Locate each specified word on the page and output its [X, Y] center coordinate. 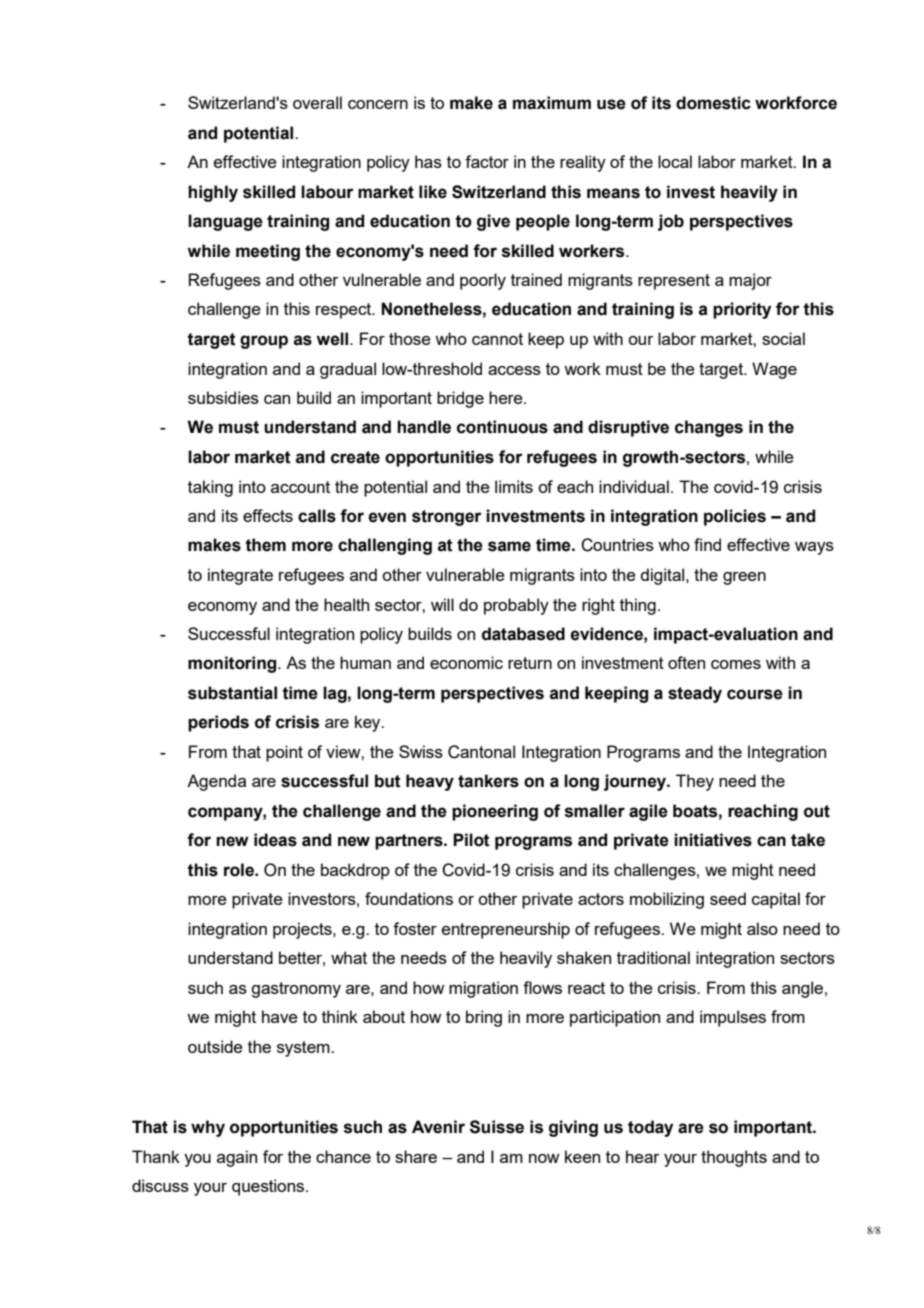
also [762, 928]
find [707, 544]
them [265, 545]
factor [487, 161]
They [695, 782]
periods [218, 723]
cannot [497, 339]
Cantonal [481, 752]
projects [303, 930]
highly [213, 193]
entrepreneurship [506, 930]
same [509, 546]
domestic [713, 103]
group [264, 342]
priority [742, 310]
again [237, 1158]
